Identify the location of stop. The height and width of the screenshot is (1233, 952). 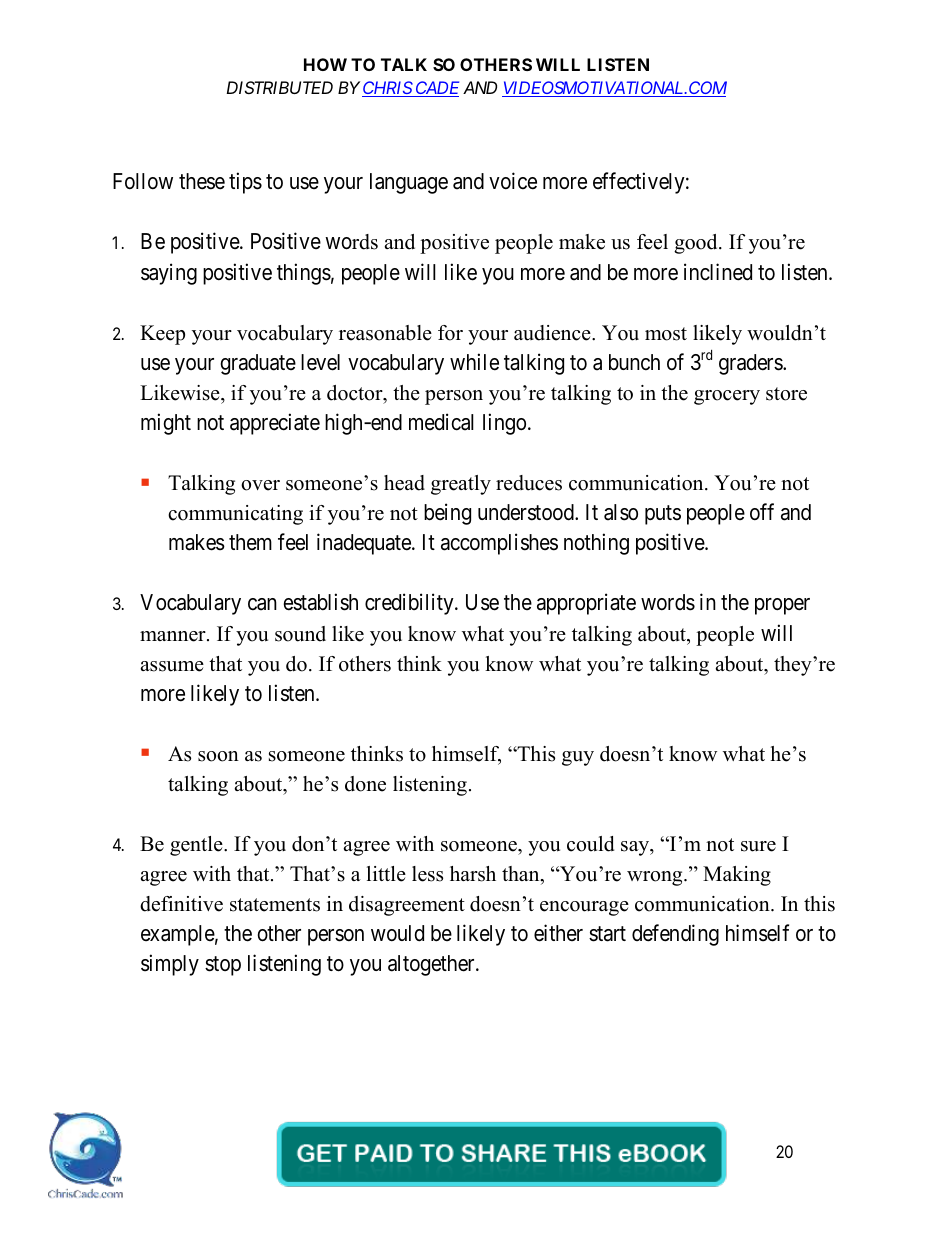
(223, 966).
